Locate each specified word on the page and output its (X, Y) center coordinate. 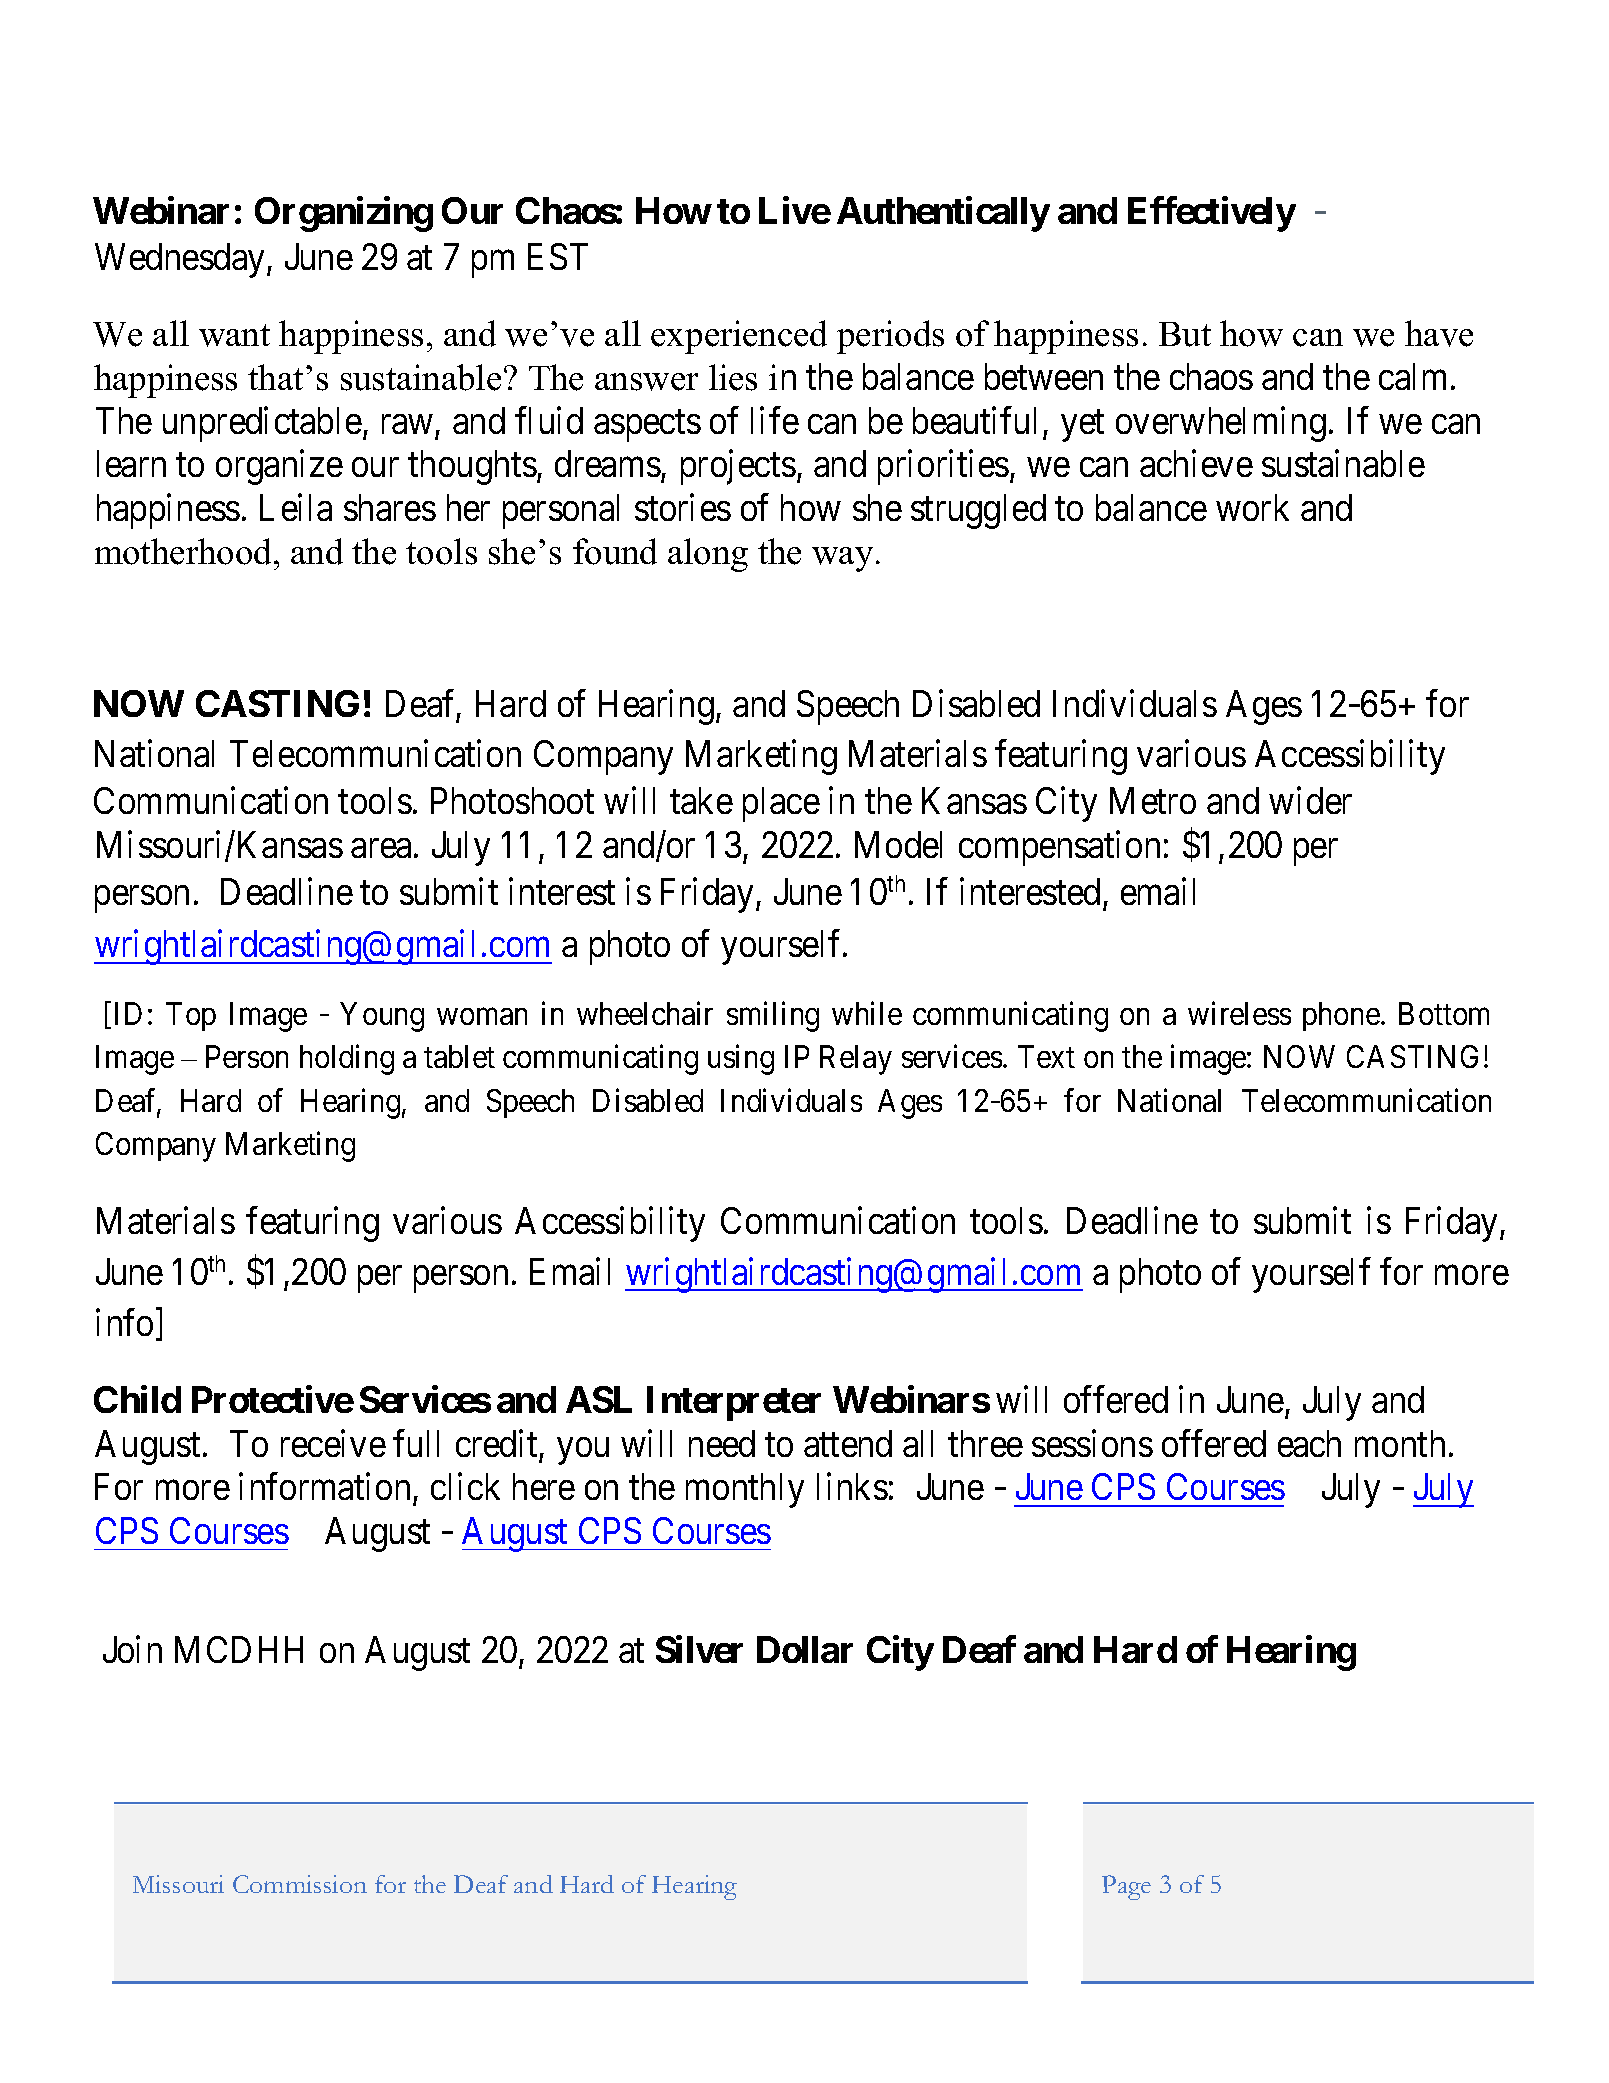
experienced (739, 337)
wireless (1239, 1013)
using (741, 1060)
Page (1126, 1887)
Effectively (1212, 214)
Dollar (805, 1649)
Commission (300, 1884)
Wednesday (181, 260)
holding (347, 1060)
